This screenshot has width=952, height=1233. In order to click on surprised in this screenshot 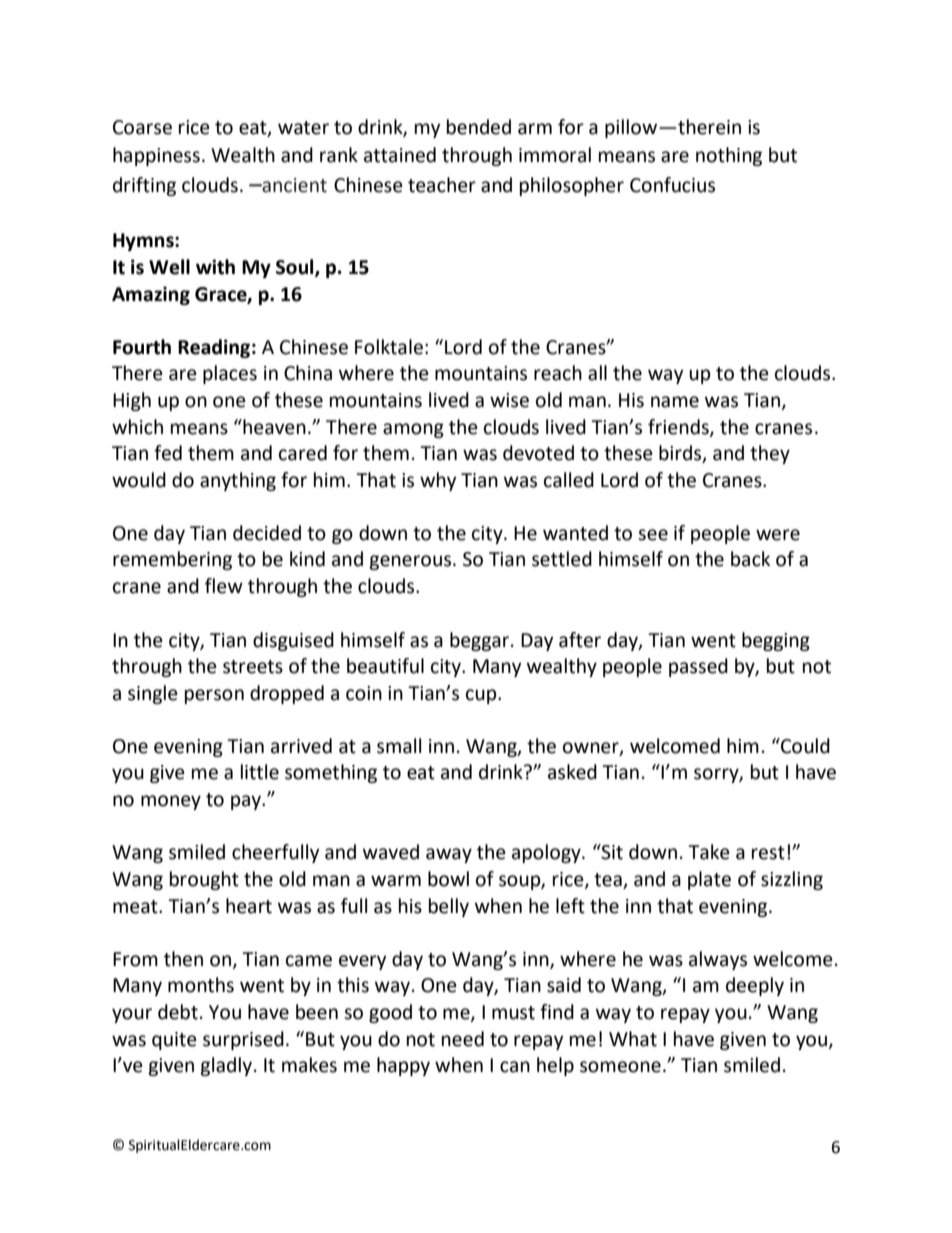, I will do `click(243, 1040)`.
